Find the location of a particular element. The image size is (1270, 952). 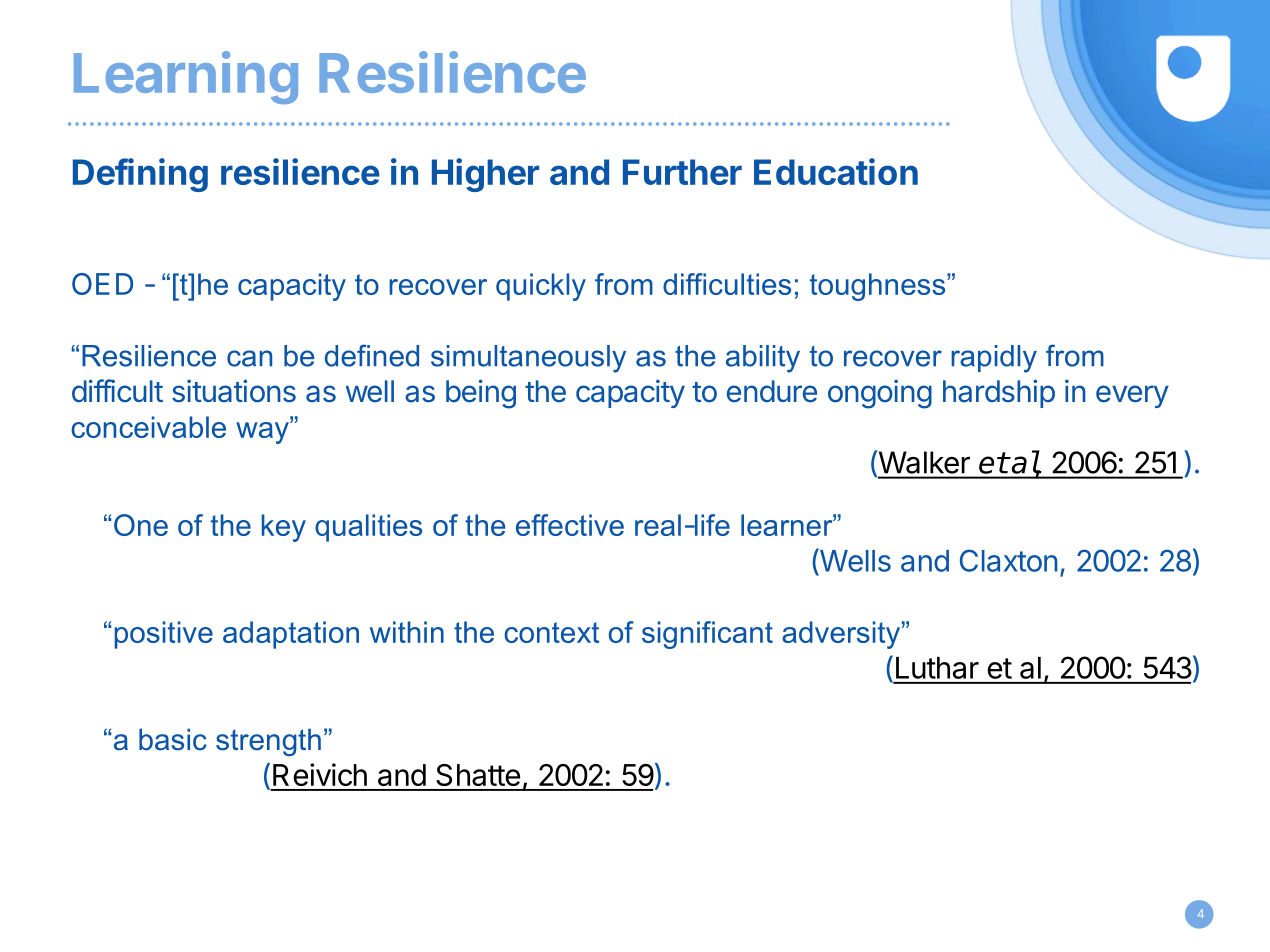

toughness is located at coordinates (879, 287).
